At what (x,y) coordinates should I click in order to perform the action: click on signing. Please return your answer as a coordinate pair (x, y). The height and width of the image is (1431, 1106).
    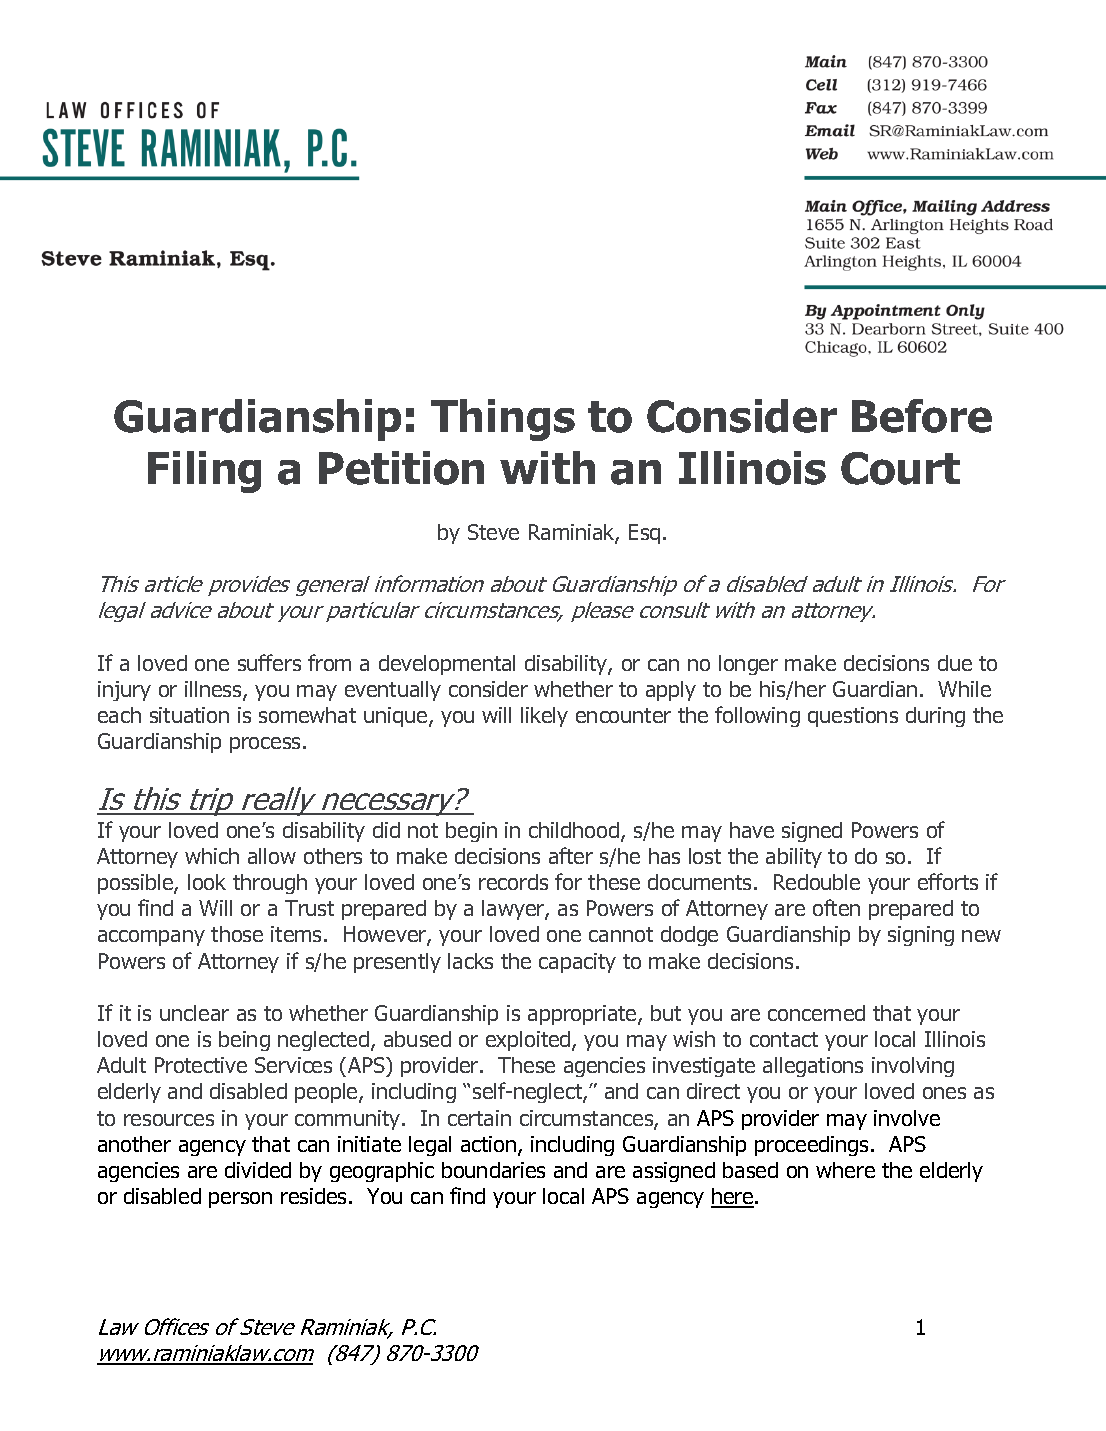
    Looking at the image, I should click on (921, 936).
